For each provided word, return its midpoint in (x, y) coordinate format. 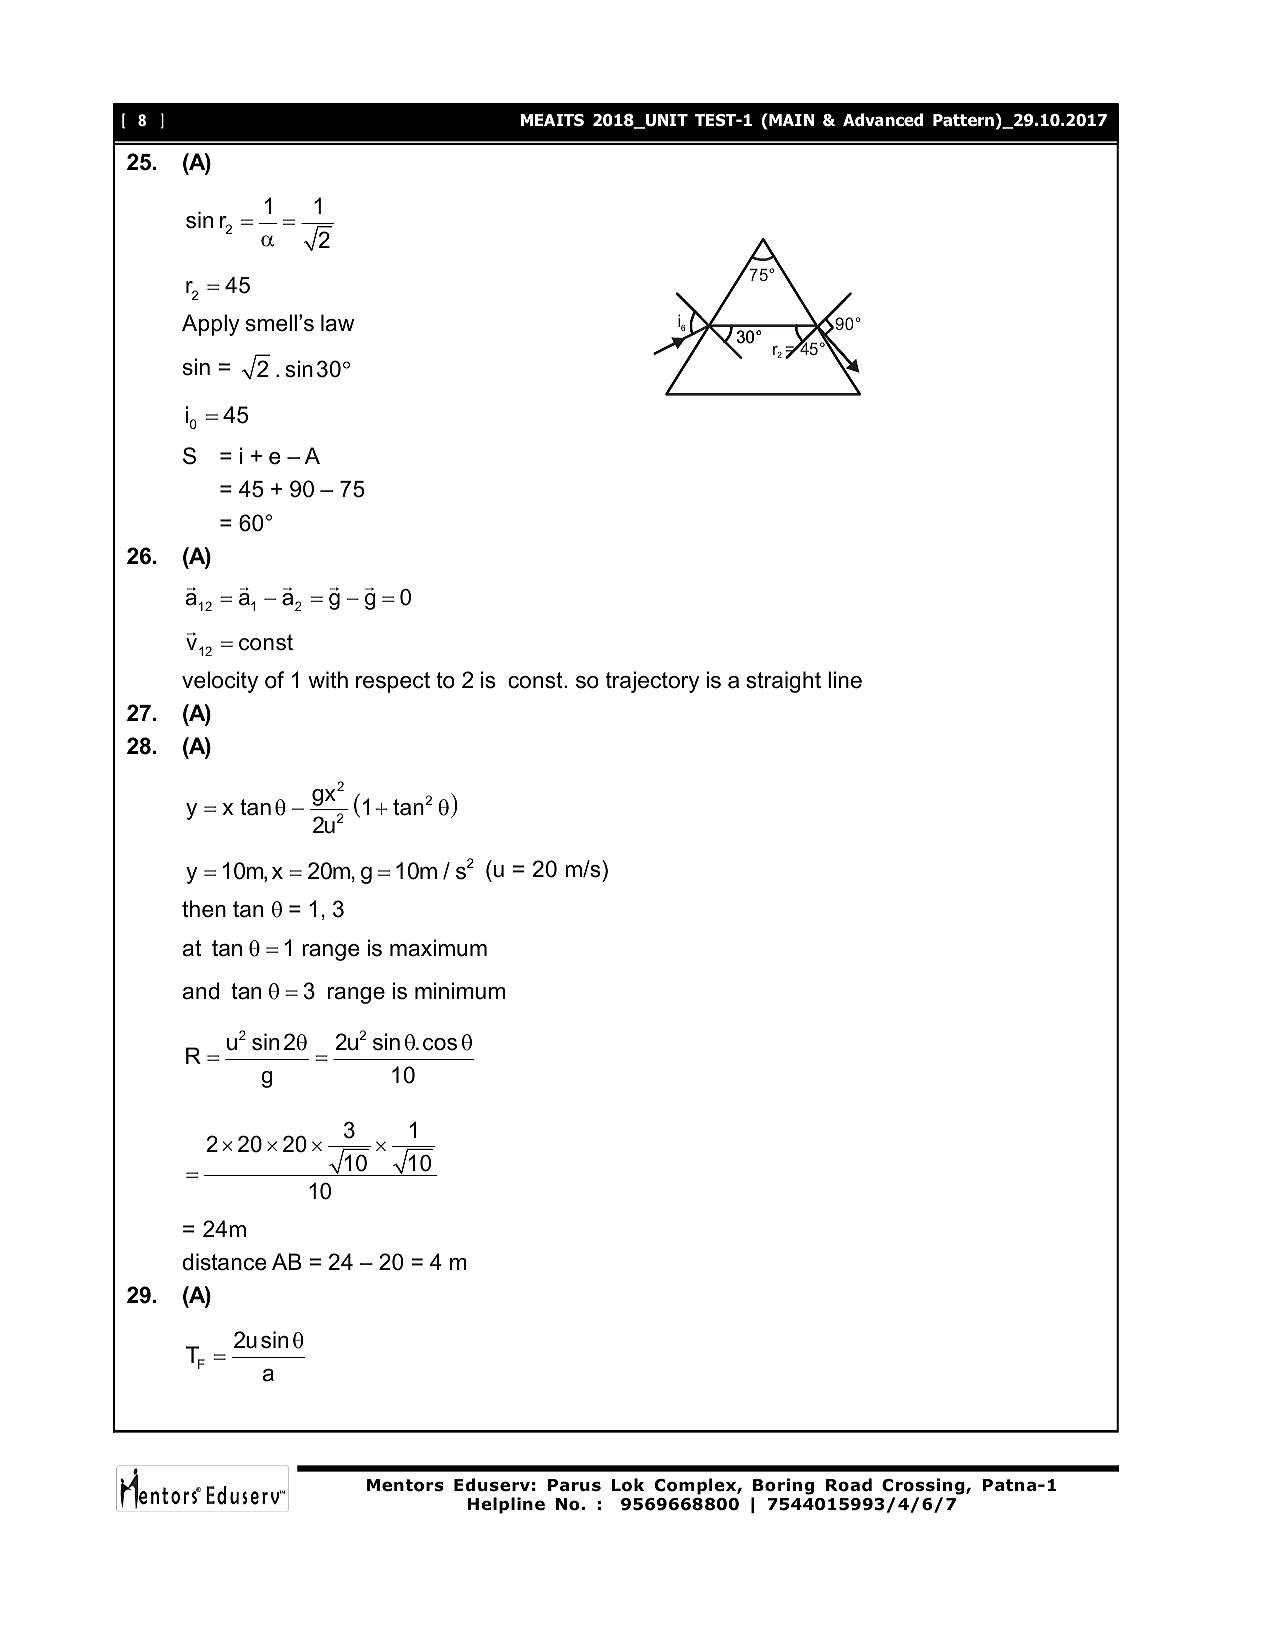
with (328, 679)
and (201, 991)
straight (783, 682)
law (337, 323)
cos (440, 1044)
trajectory (653, 682)
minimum (460, 991)
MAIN (790, 121)
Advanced (883, 120)
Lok (628, 1485)
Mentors (405, 1485)
